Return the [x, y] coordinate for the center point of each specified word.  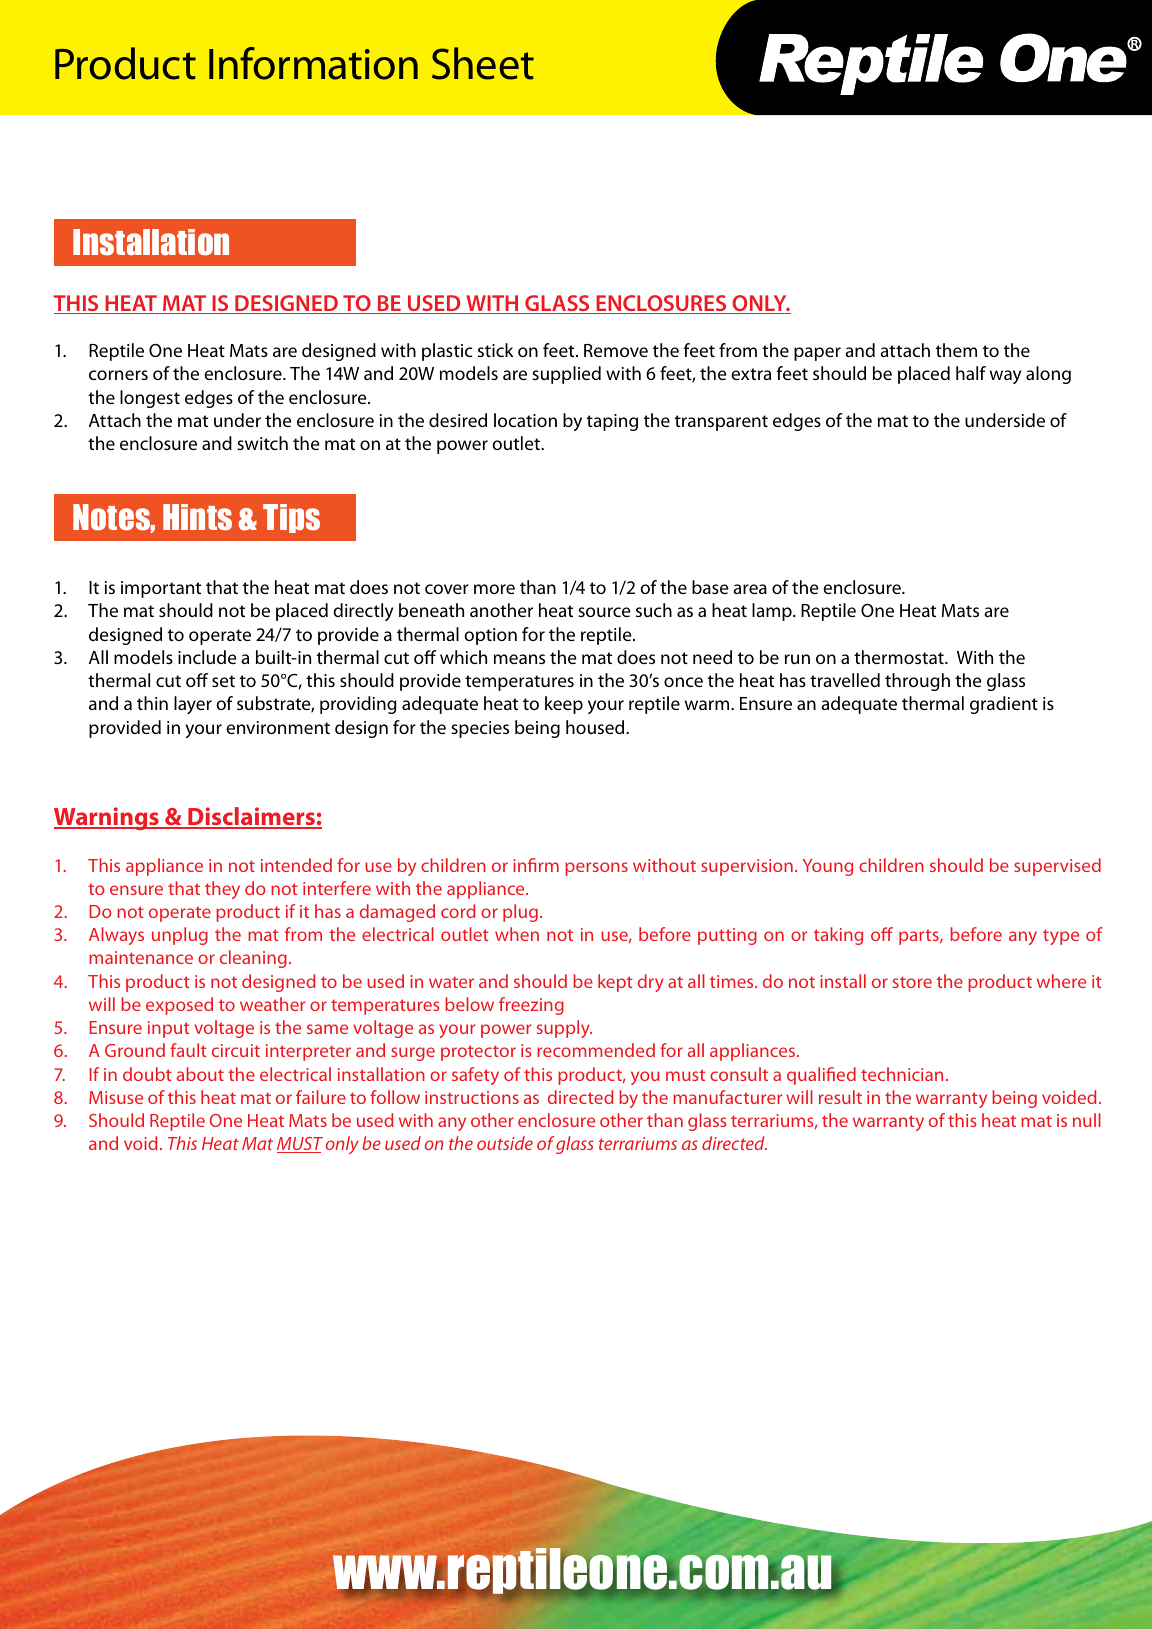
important [161, 589]
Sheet [483, 63]
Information [313, 63]
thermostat [900, 657]
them [956, 350]
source [604, 612]
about [200, 1074]
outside [505, 1143]
